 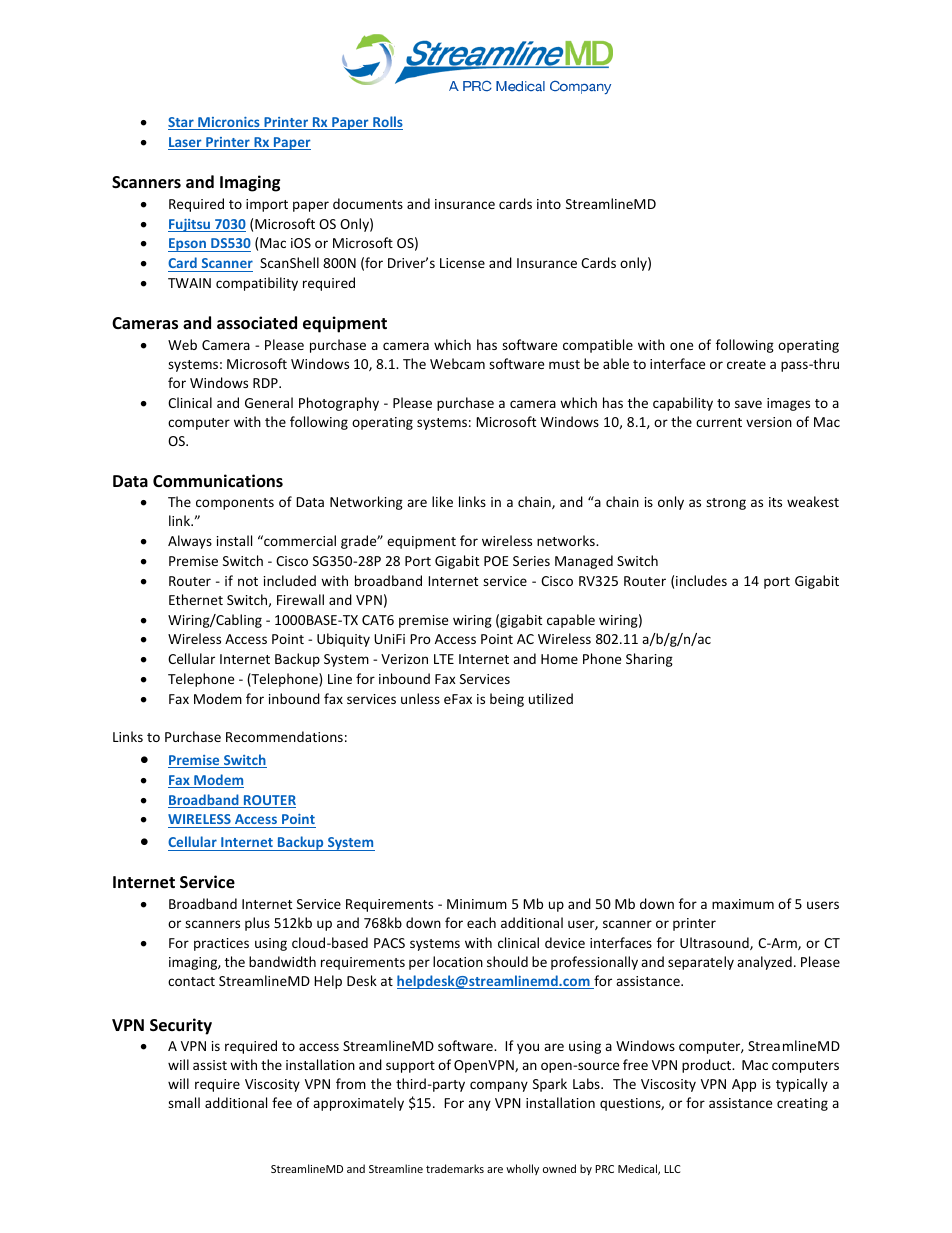 I want to click on LTE, so click(x=444, y=659).
